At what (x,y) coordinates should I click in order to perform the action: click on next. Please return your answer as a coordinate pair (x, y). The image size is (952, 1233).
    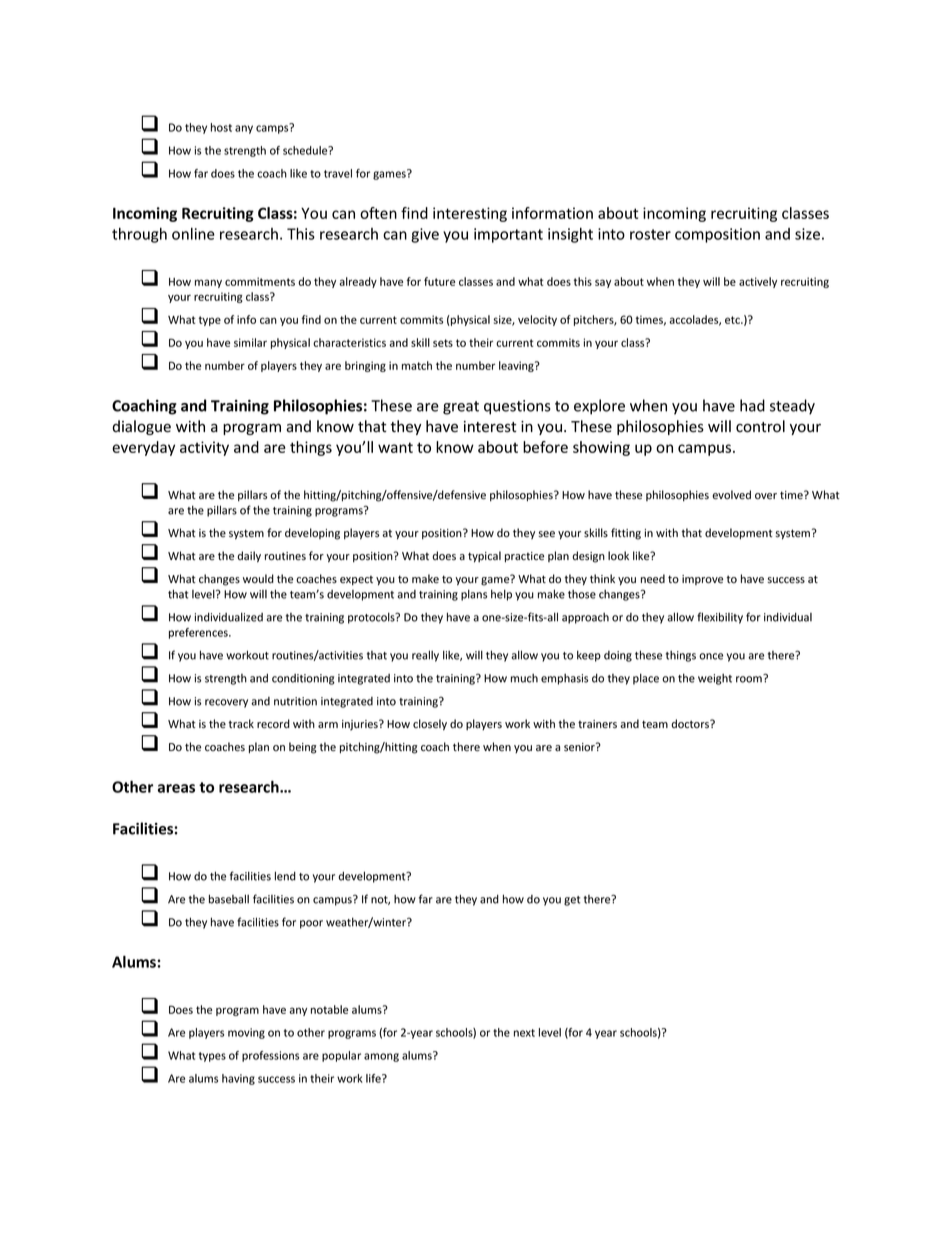
    Looking at the image, I should click on (524, 1033).
